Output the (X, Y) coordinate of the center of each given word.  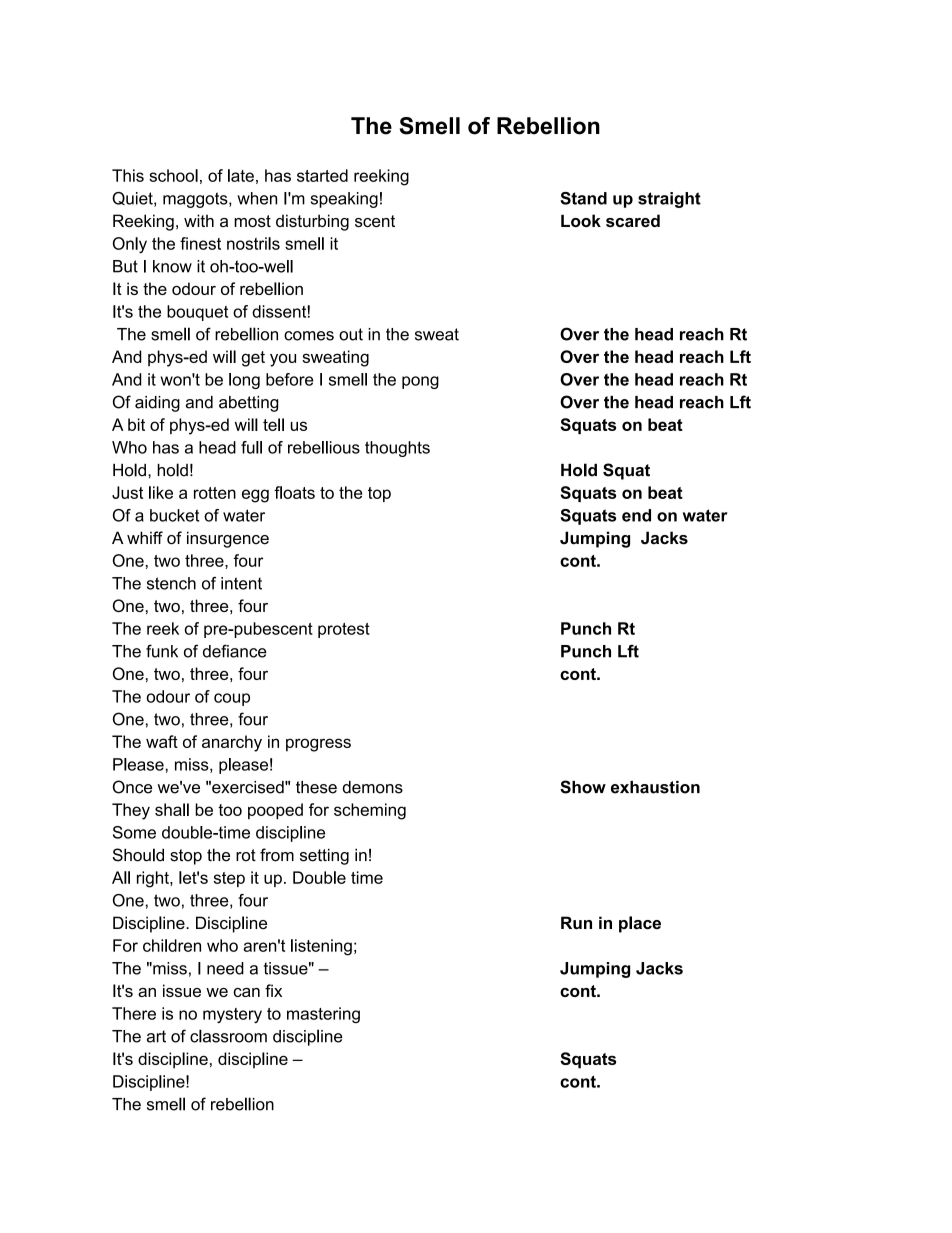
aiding (157, 404)
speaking (344, 200)
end (636, 515)
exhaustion (655, 787)
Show (583, 787)
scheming (370, 811)
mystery (232, 1015)
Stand (583, 198)
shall (172, 809)
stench (171, 583)
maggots (196, 200)
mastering (323, 1015)
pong (420, 382)
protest (344, 630)
